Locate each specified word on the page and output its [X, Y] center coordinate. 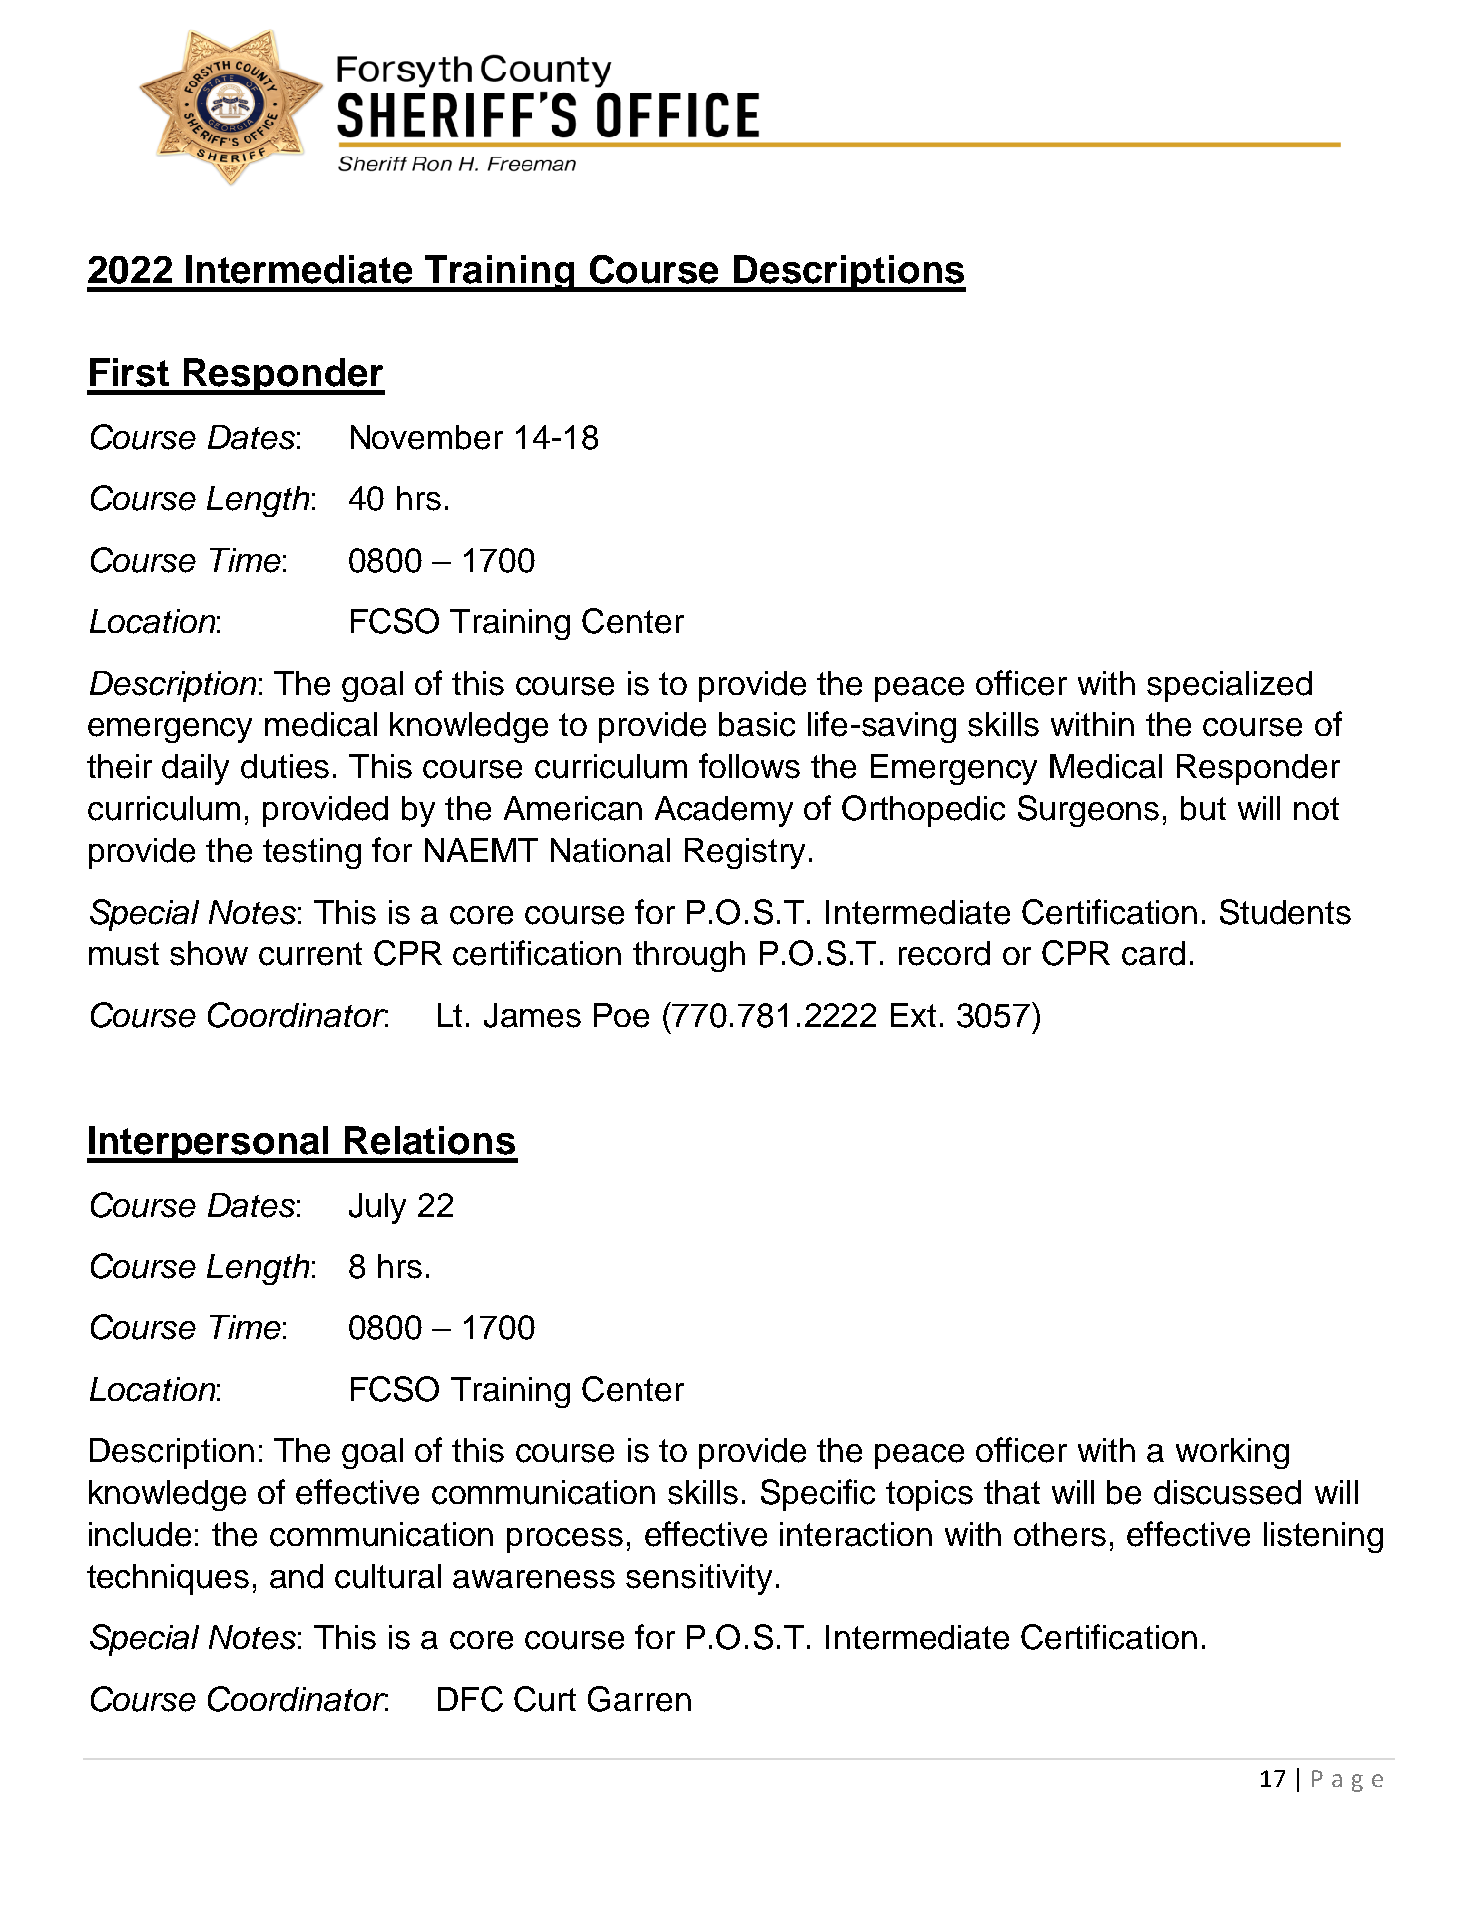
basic [757, 724]
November [427, 437]
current [310, 954]
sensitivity [699, 1579]
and [296, 1576]
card [1153, 953]
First [129, 372]
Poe [621, 1015]
